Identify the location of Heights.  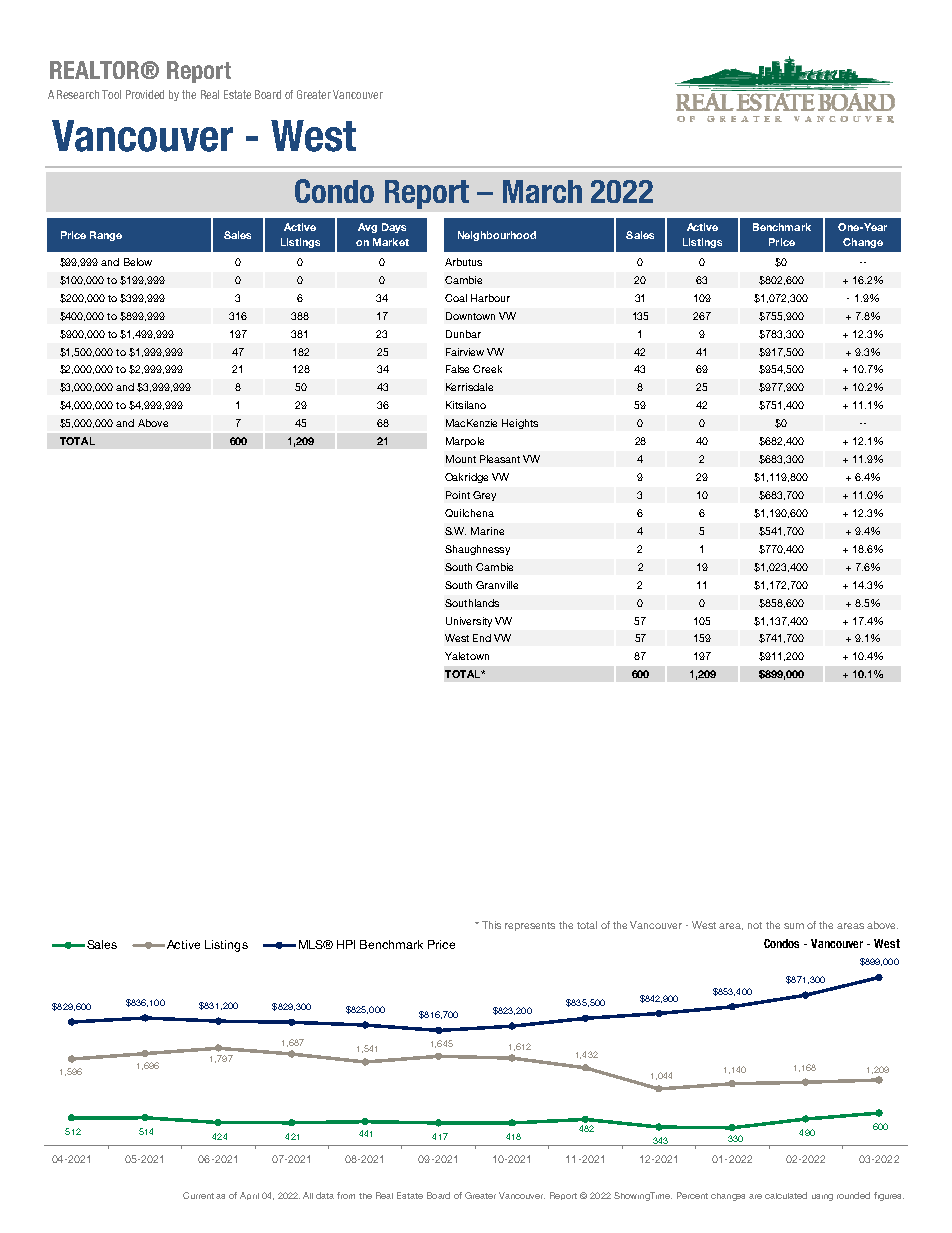
(520, 424).
